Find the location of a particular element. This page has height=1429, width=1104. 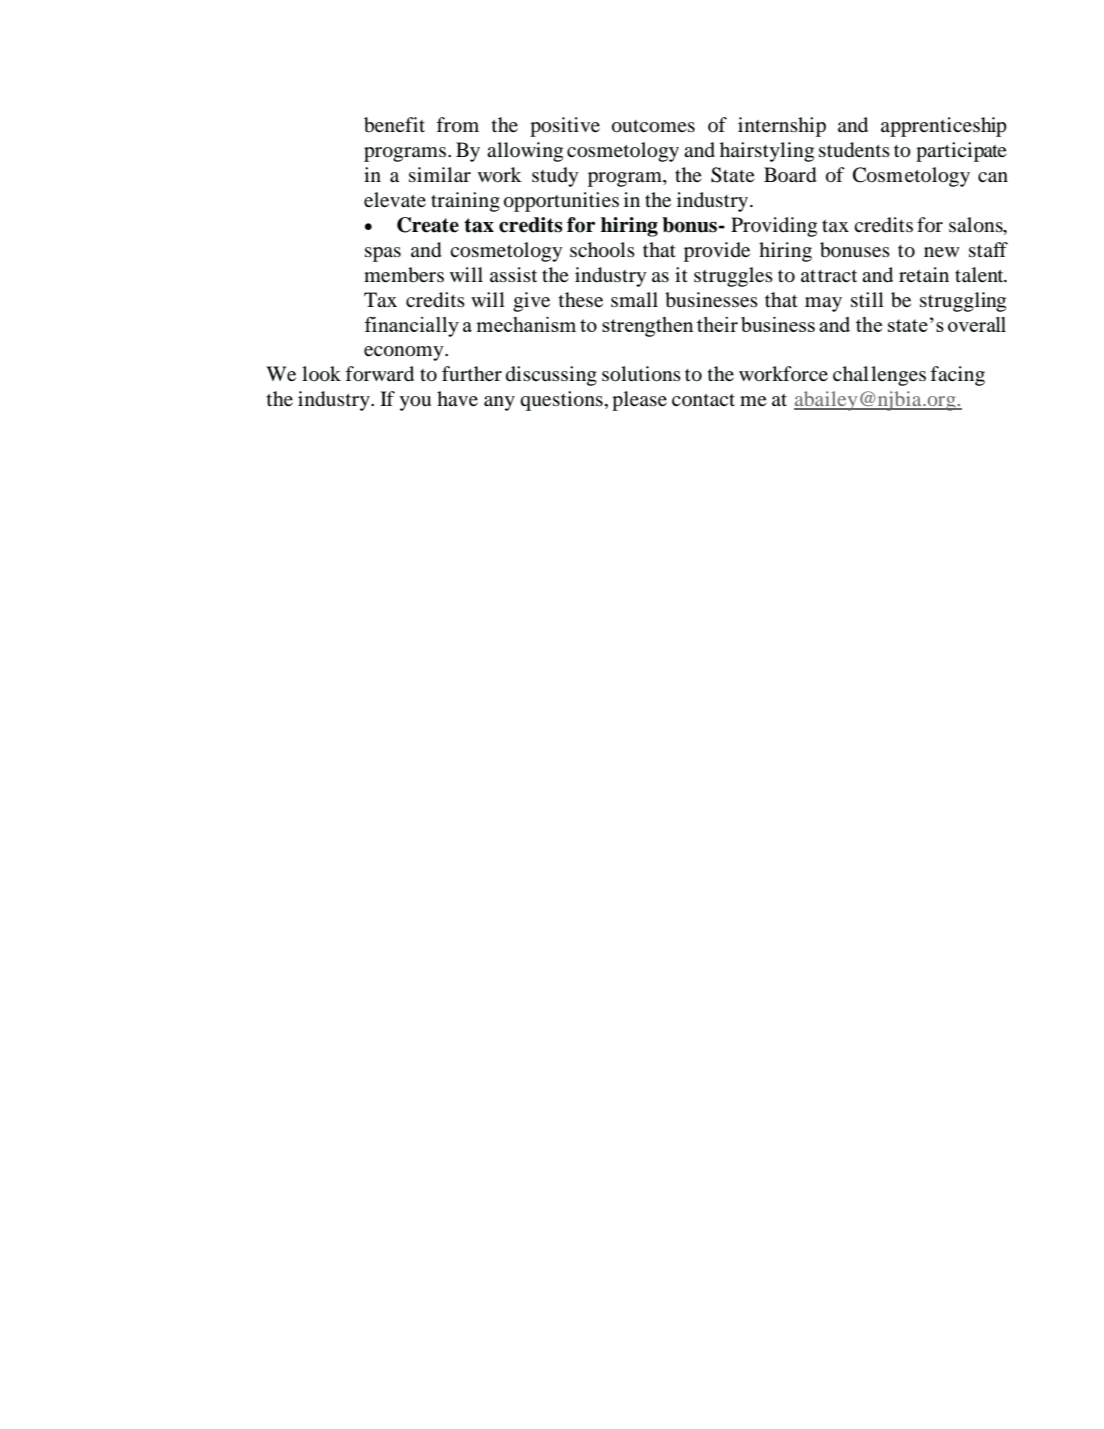

opportunities is located at coordinates (561, 202).
